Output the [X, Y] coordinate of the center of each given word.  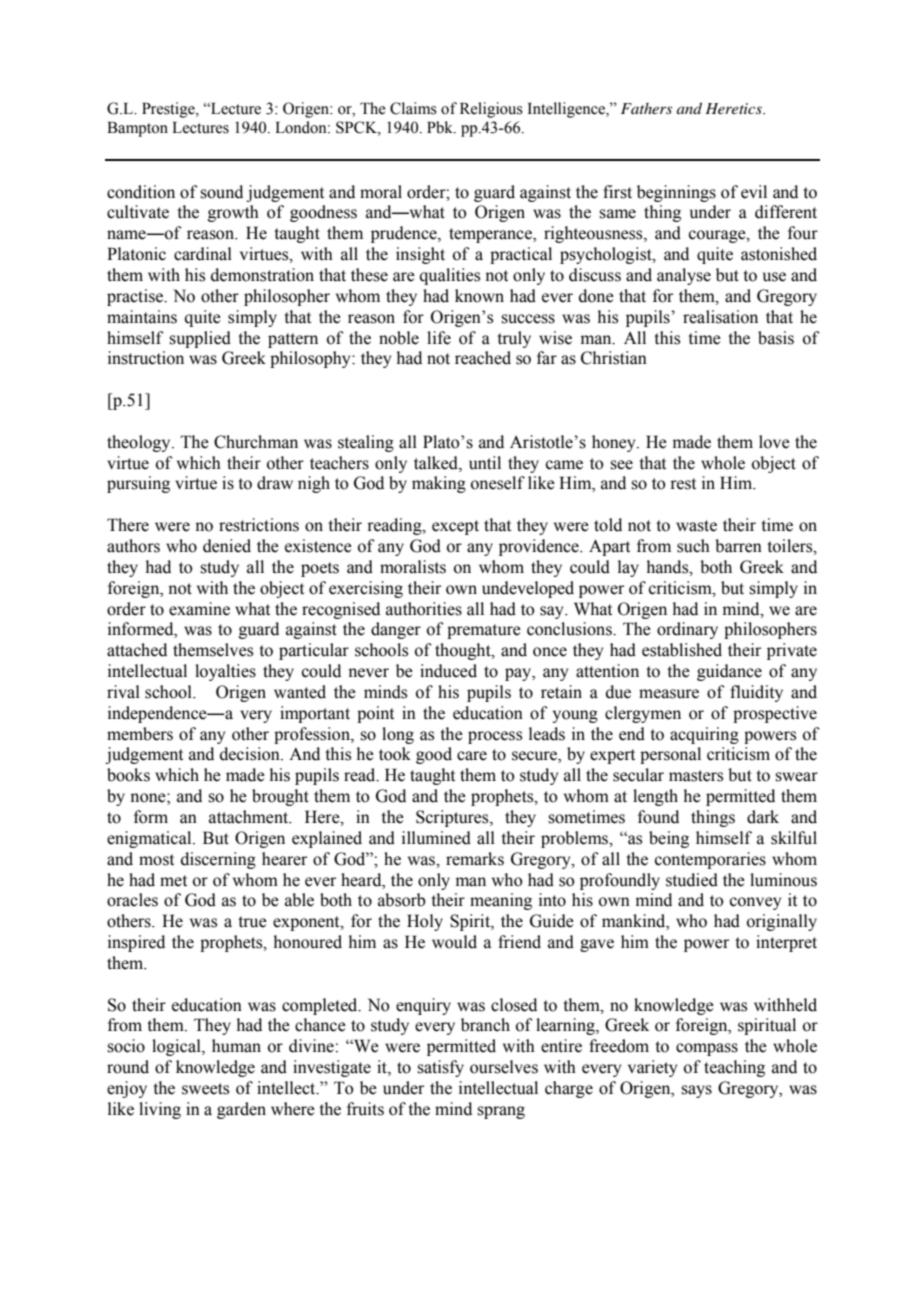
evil [754, 192]
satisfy [440, 1068]
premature [484, 631]
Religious [491, 110]
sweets [205, 1089]
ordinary [687, 630]
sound [221, 192]
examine [199, 609]
